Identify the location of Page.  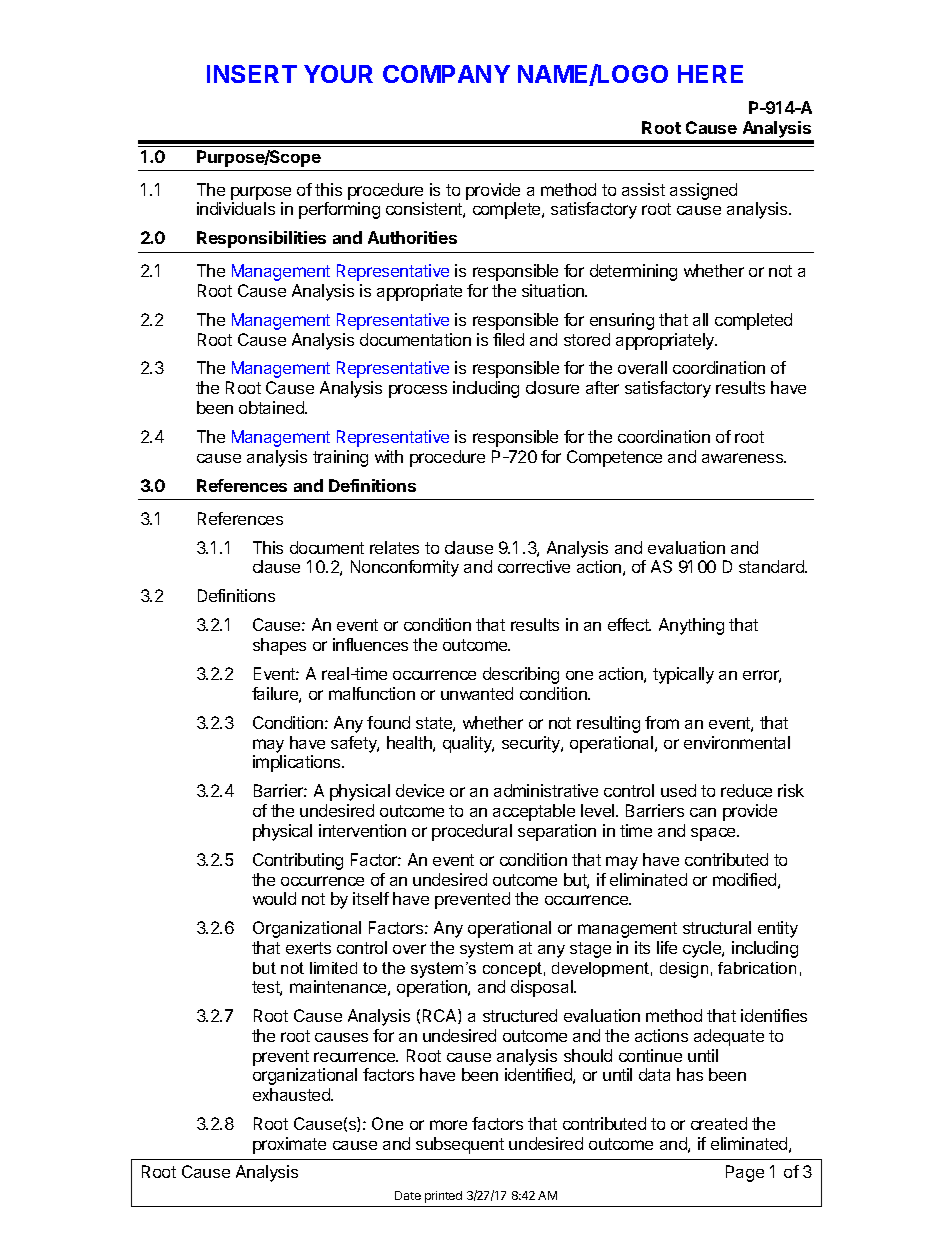
(745, 1173).
